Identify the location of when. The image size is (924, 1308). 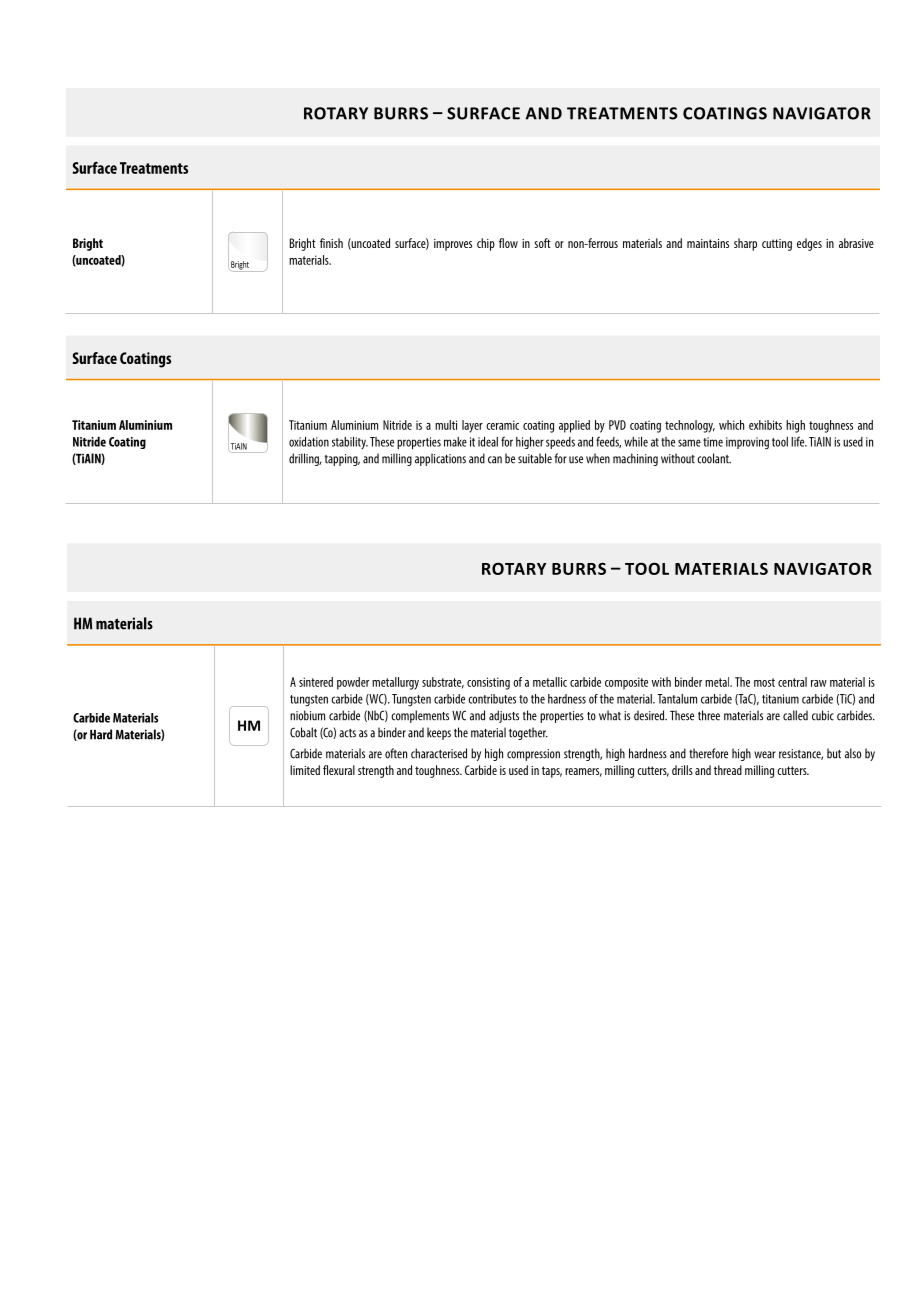
(598, 458).
